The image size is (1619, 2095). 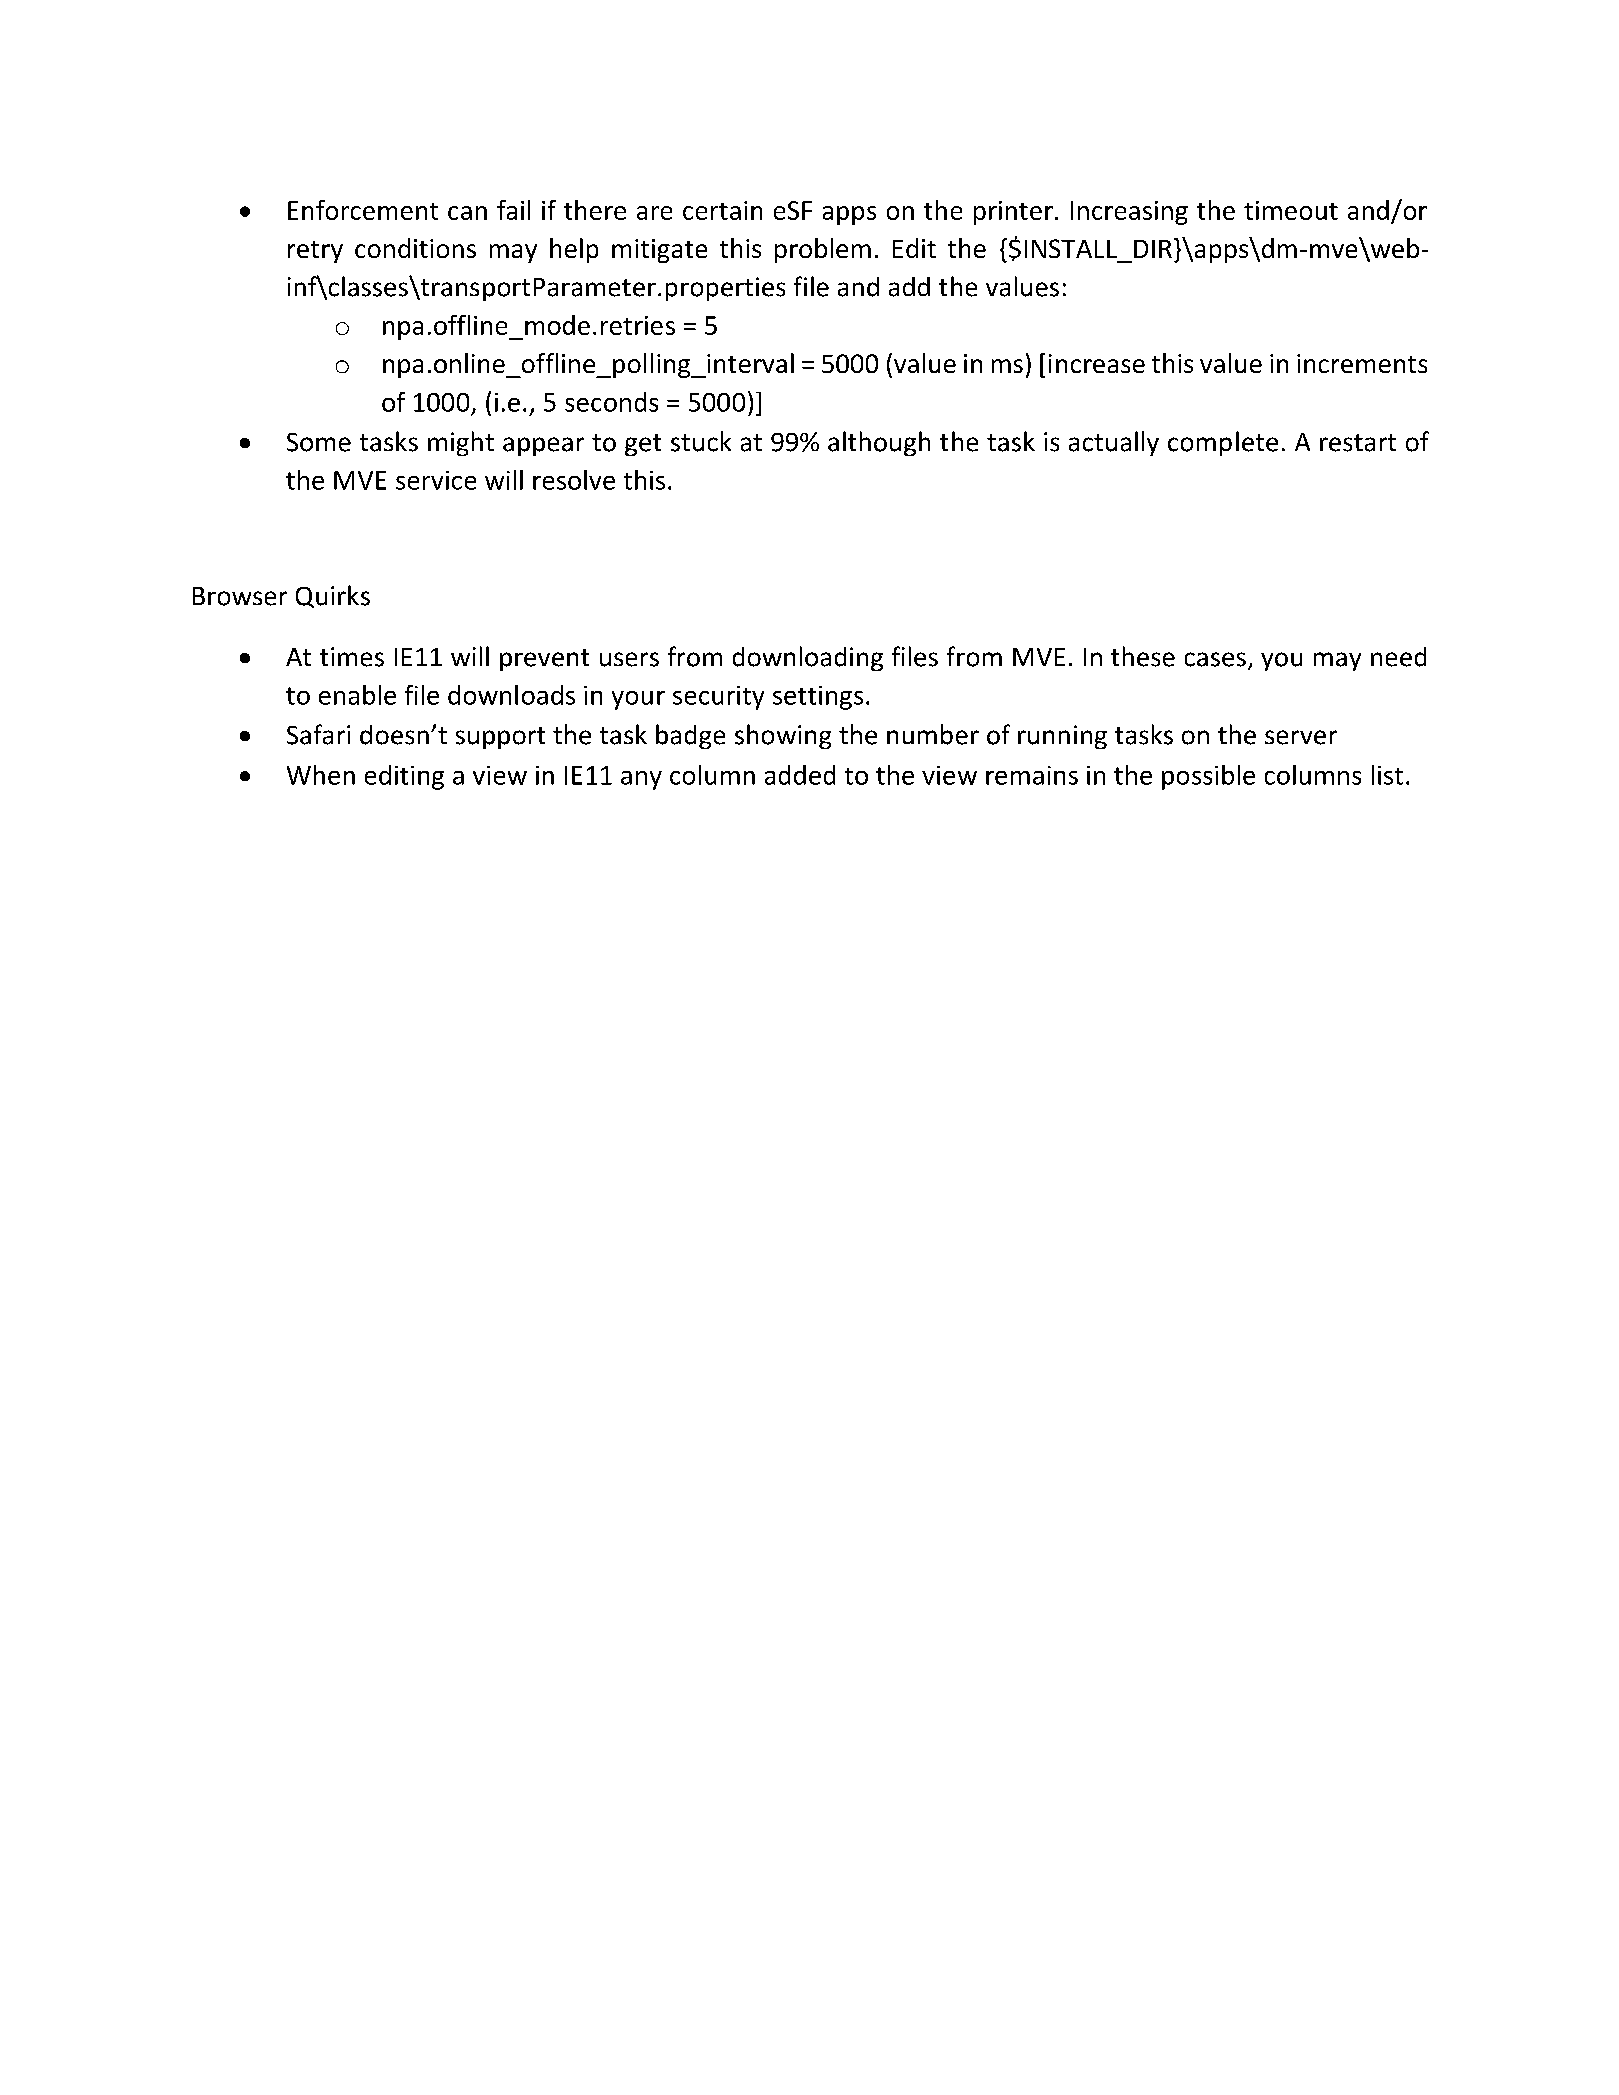 I want to click on Some, so click(x=319, y=442).
